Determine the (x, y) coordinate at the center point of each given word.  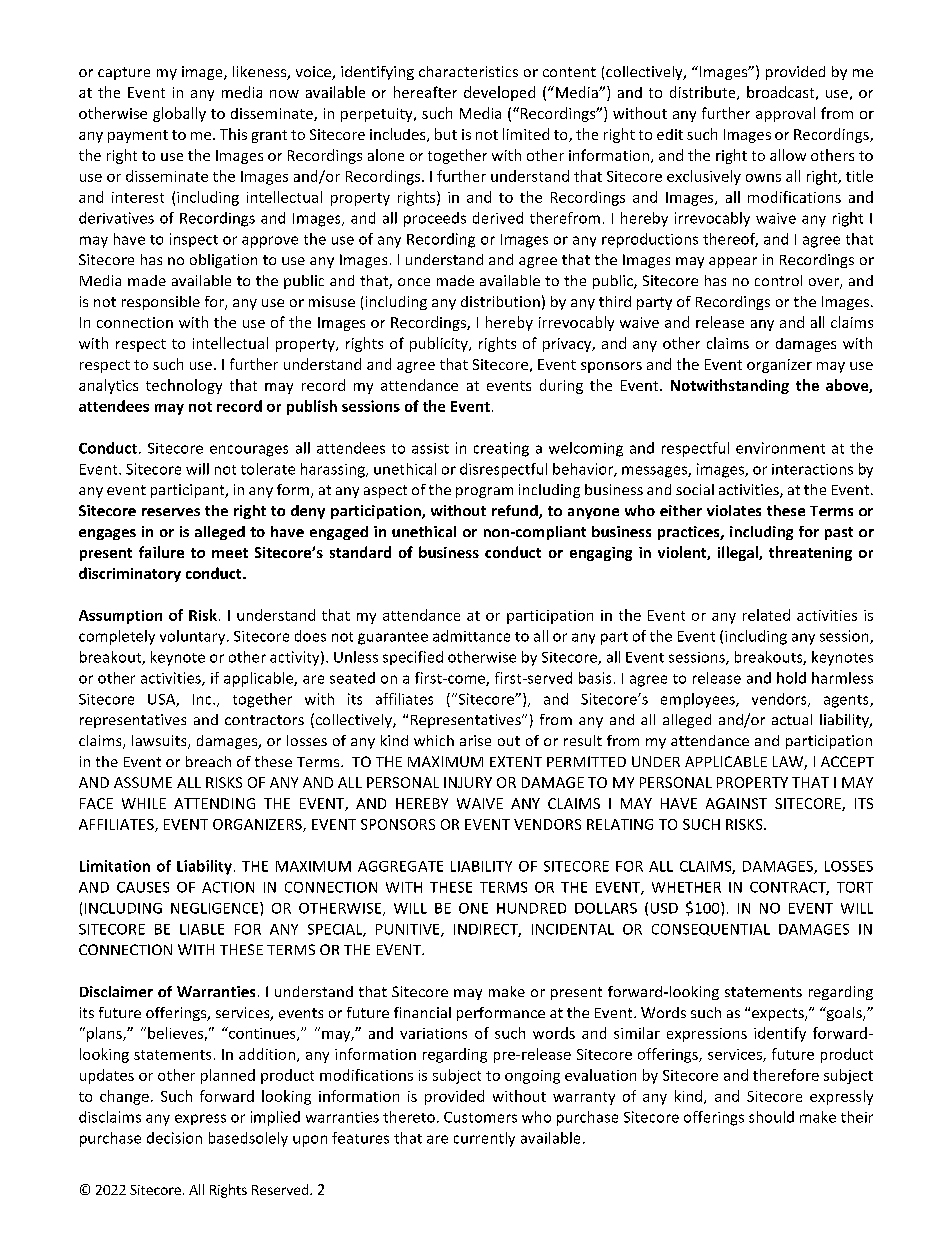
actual (792, 719)
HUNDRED (531, 908)
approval (785, 114)
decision (174, 1138)
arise (475, 740)
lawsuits (160, 742)
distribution (500, 301)
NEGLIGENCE (216, 908)
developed (499, 93)
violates (734, 510)
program (484, 492)
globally (179, 114)
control (778, 280)
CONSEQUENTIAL (711, 930)
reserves (171, 512)
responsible (161, 303)
